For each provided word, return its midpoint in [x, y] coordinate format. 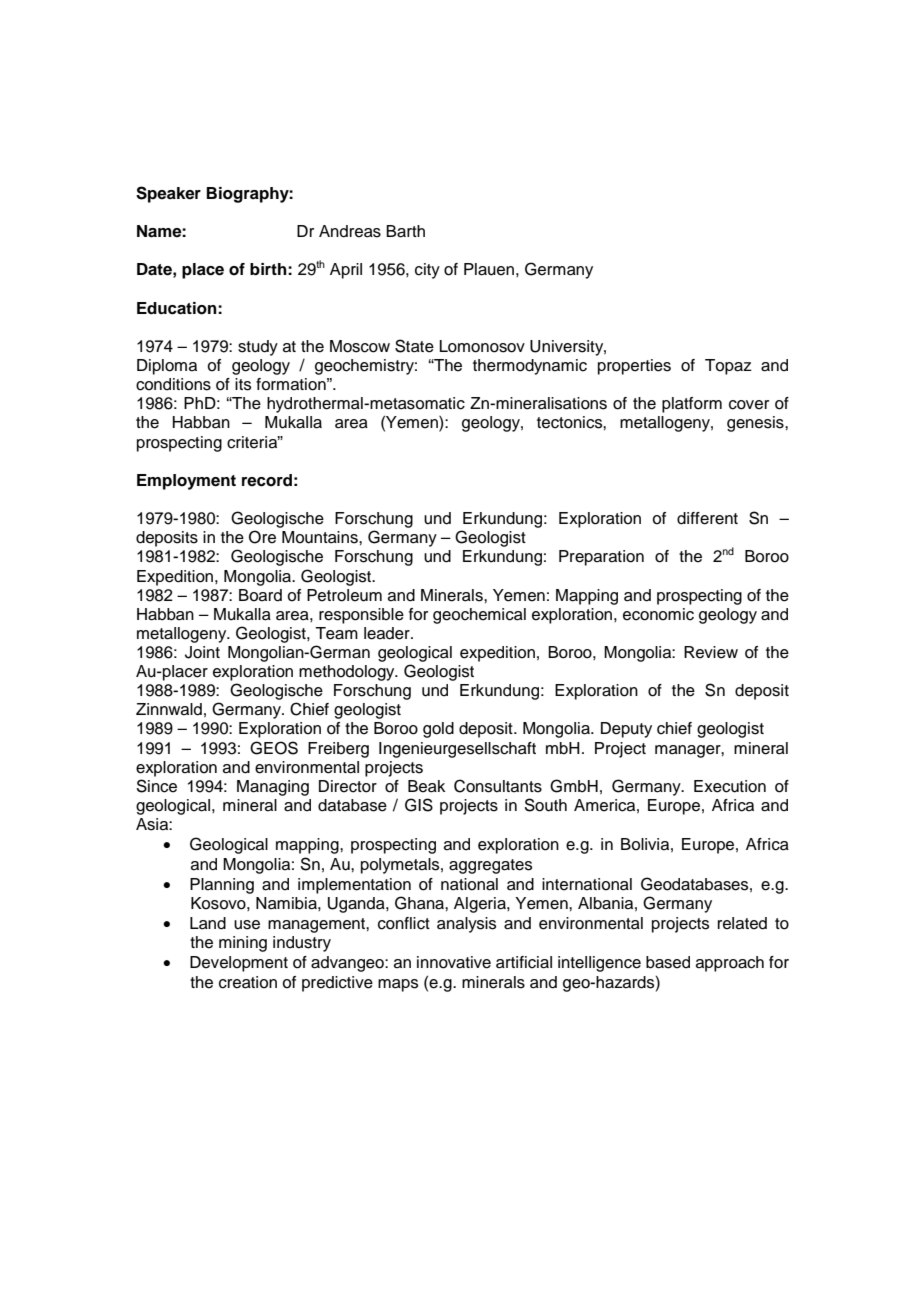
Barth [405, 231]
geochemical [479, 616]
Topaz [728, 367]
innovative [454, 962]
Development [239, 964]
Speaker [168, 194]
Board [260, 595]
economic [658, 614]
